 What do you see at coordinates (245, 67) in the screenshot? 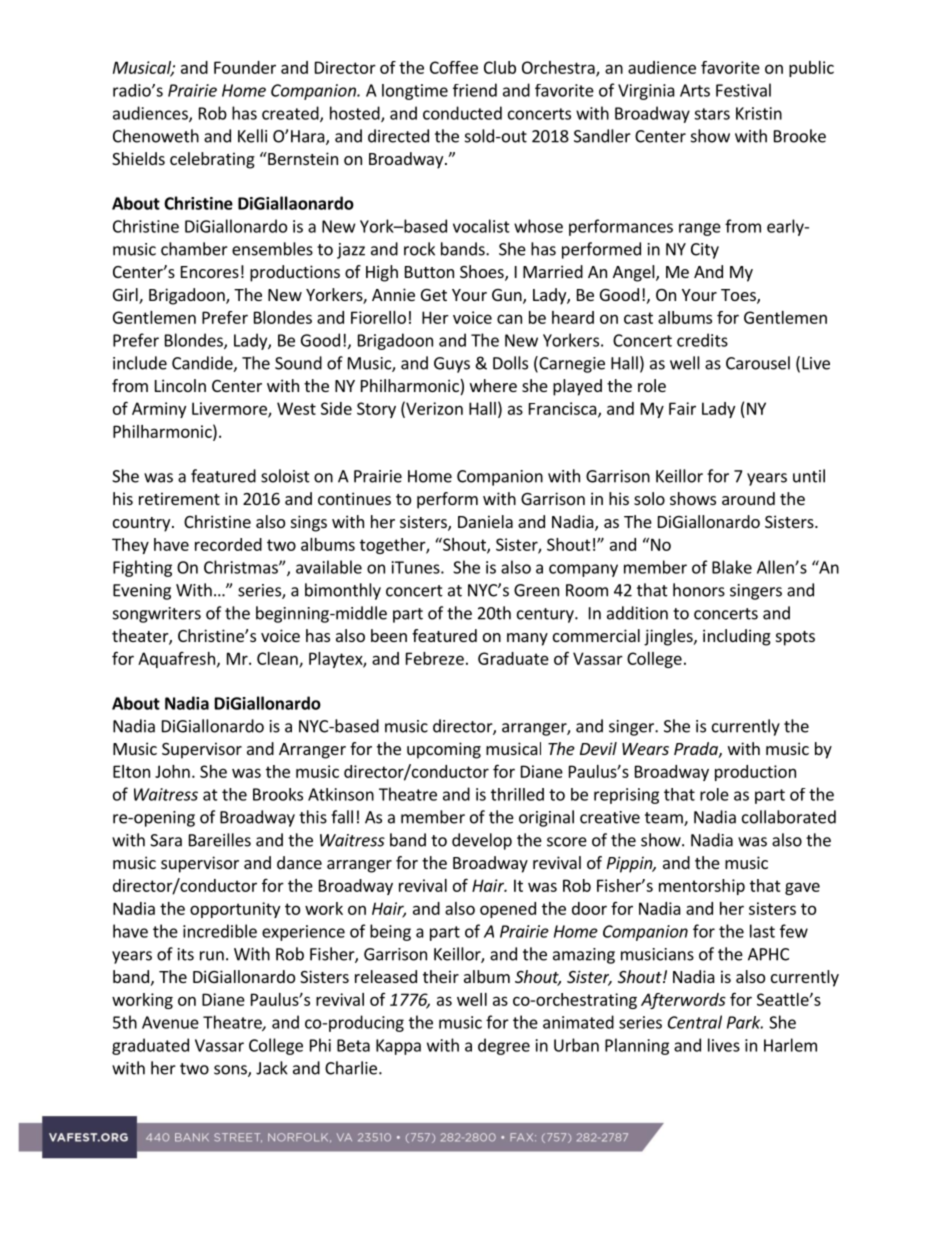
I see `Founder` at bounding box center [245, 67].
